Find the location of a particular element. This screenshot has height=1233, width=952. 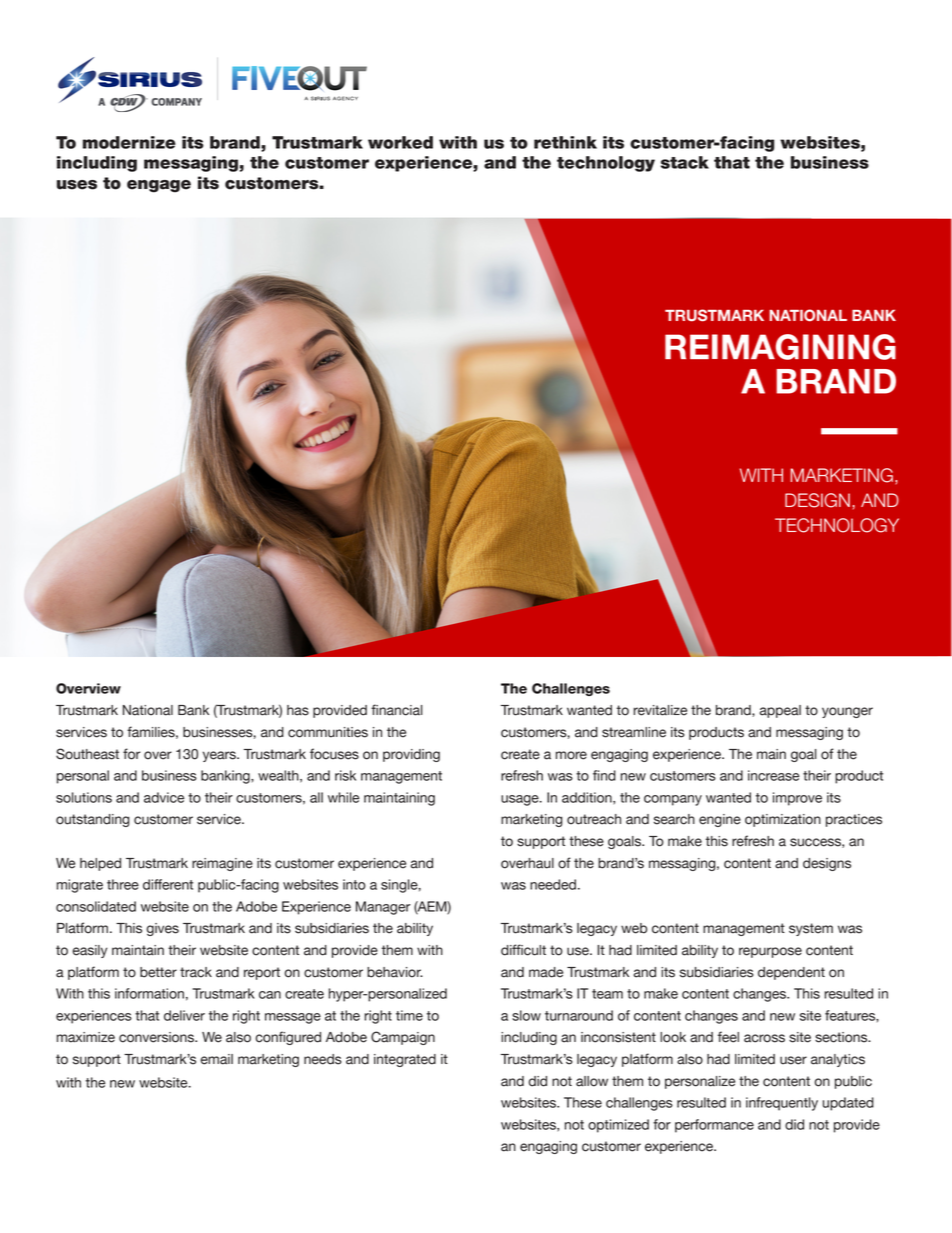

increase is located at coordinates (773, 775).
